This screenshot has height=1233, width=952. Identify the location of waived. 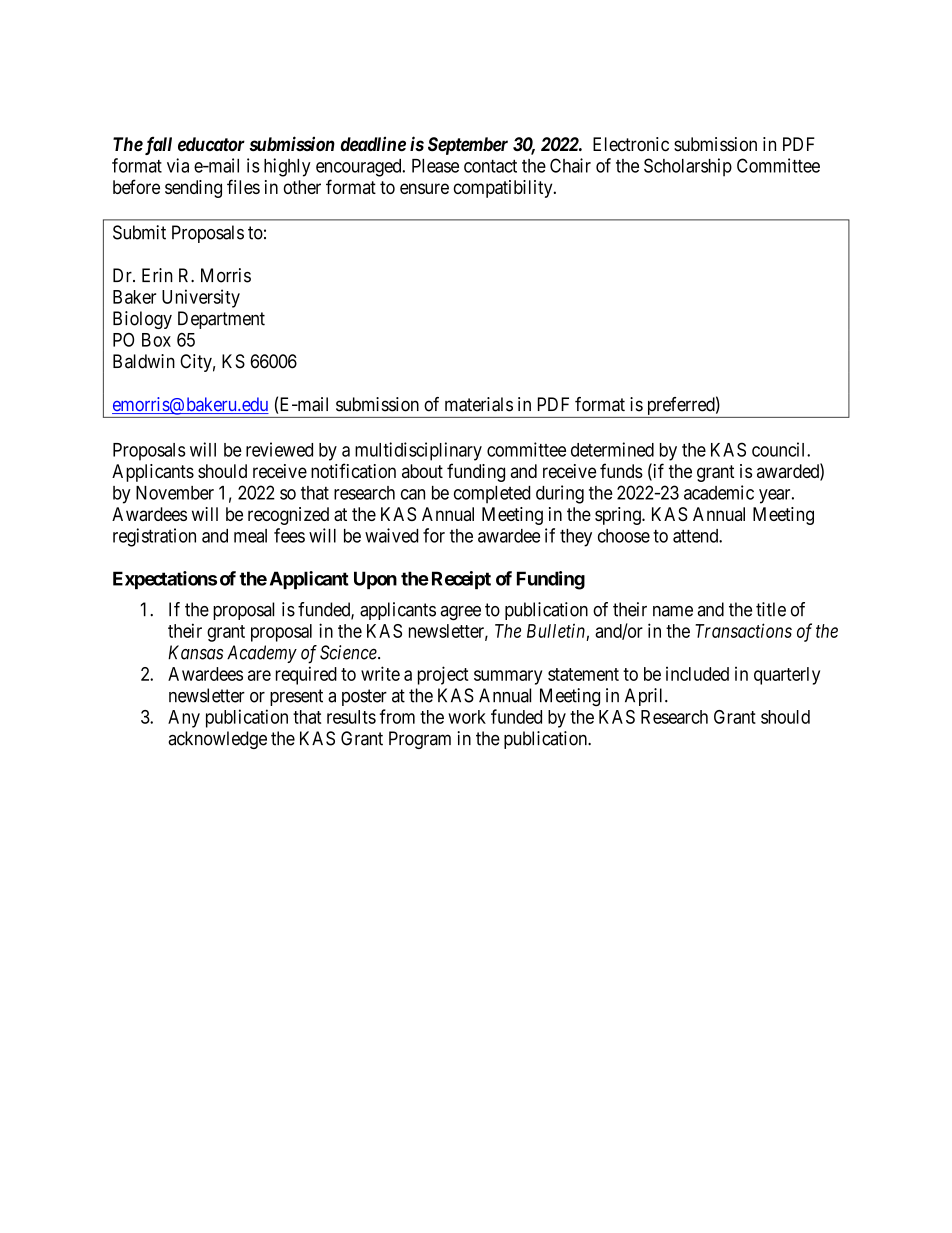
(391, 535).
